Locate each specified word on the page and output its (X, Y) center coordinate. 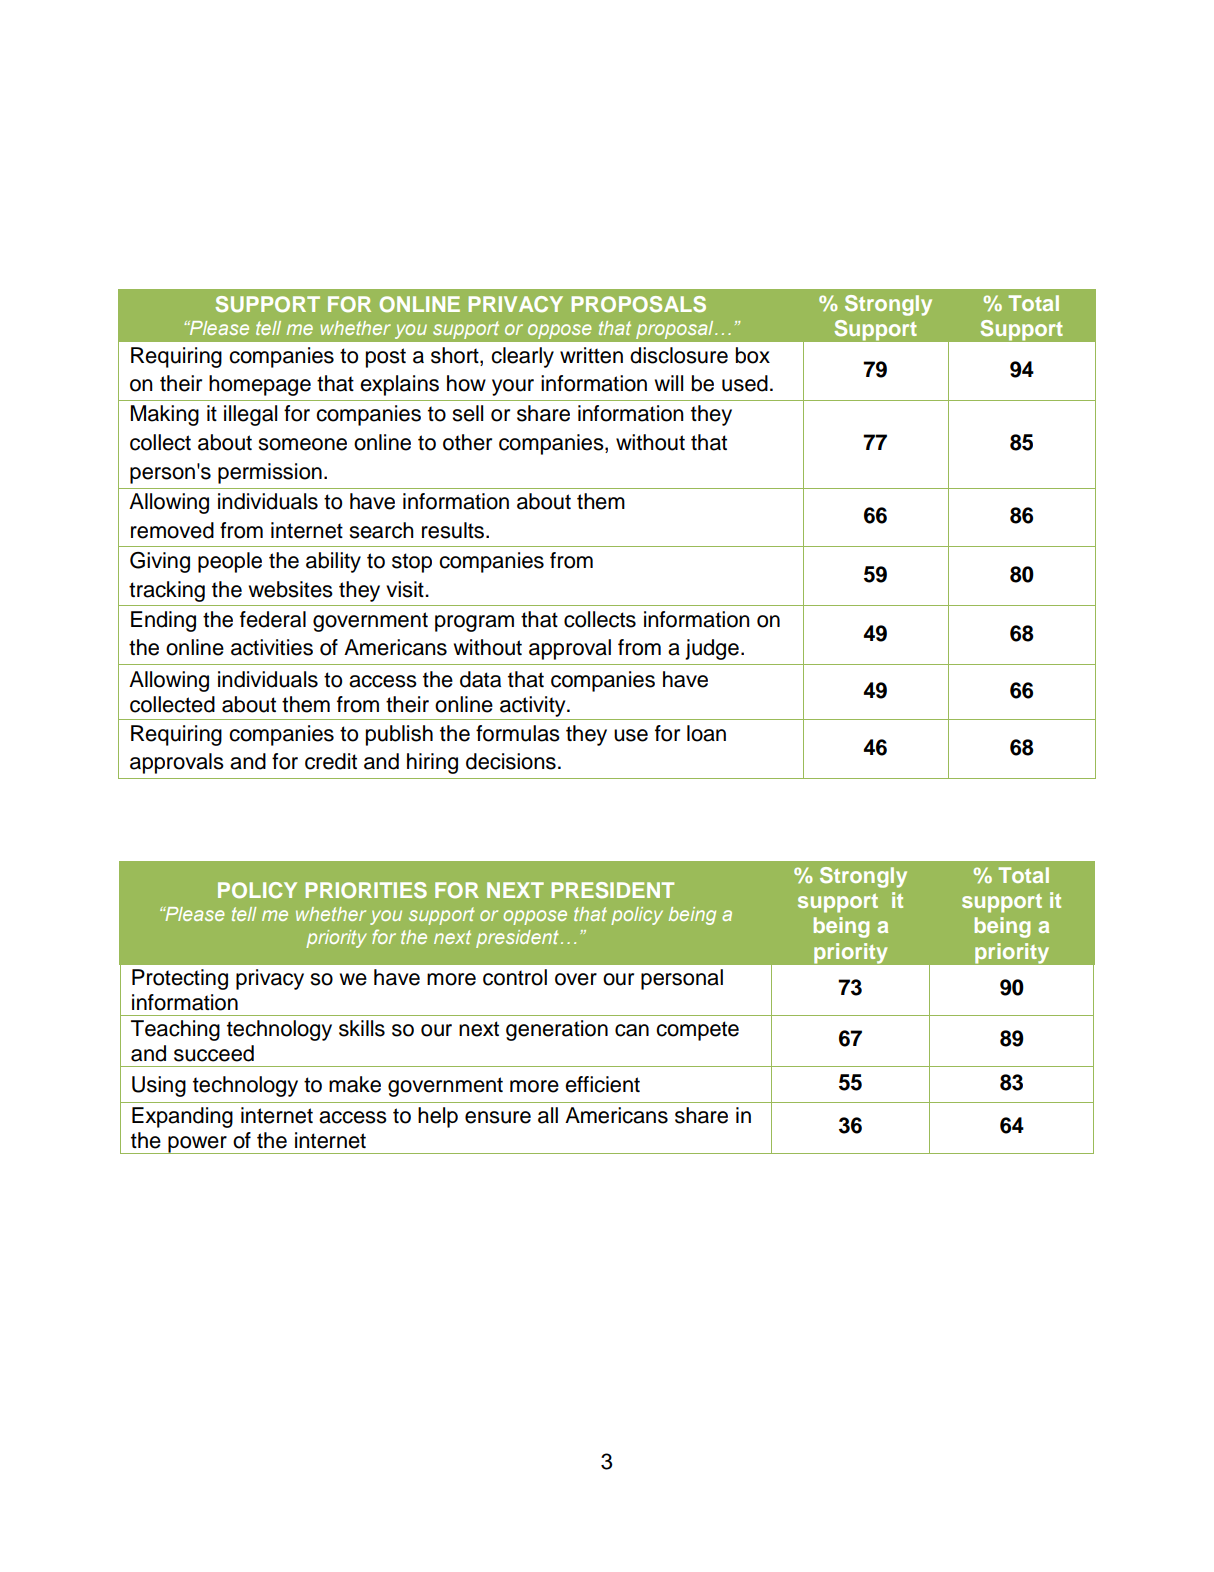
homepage (260, 385)
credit (331, 761)
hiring (432, 763)
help (438, 1117)
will (669, 383)
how (466, 383)
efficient (602, 1084)
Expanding (182, 1117)
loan (706, 733)
